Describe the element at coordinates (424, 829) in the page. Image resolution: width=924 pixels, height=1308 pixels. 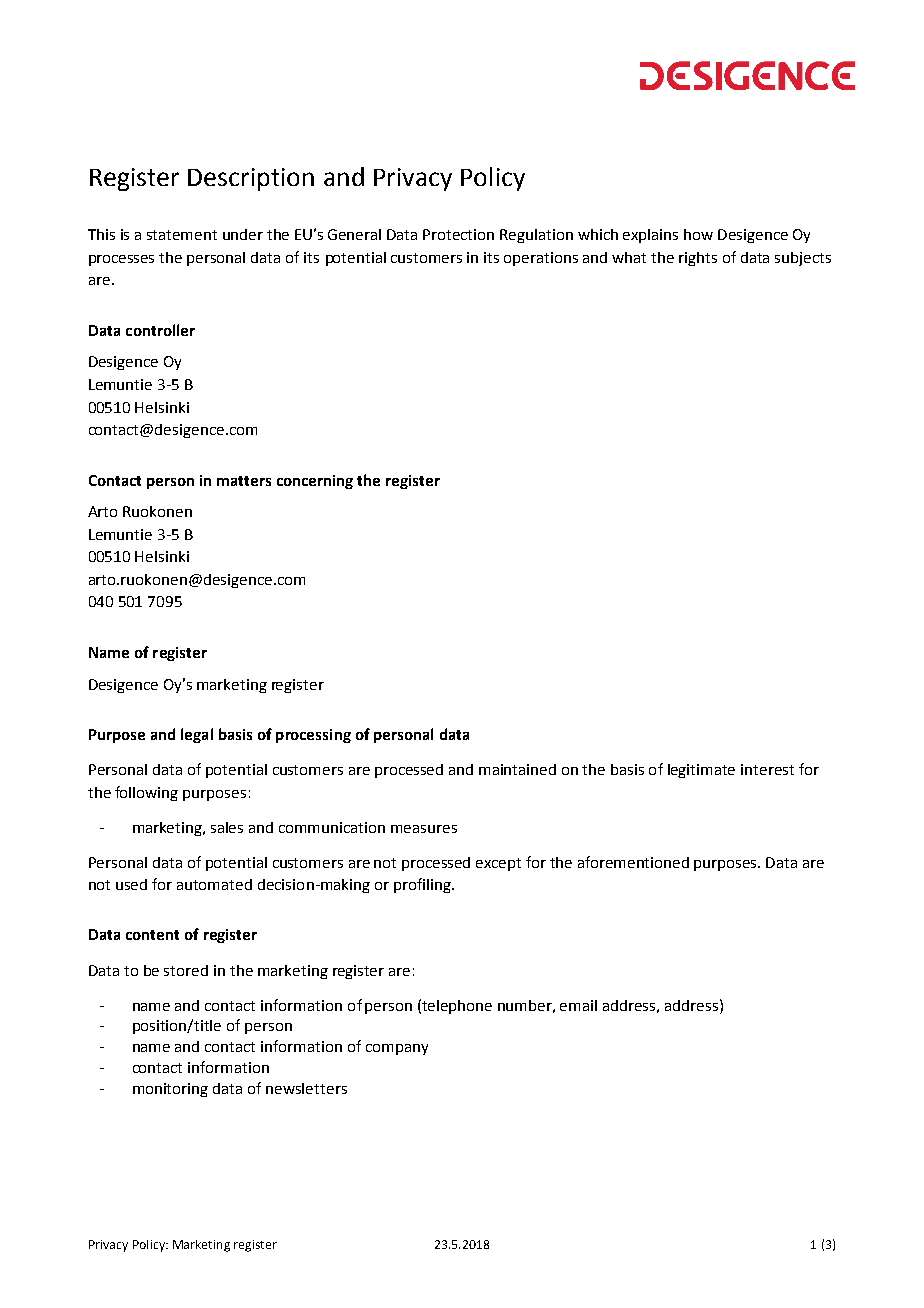
I see `measures` at that location.
